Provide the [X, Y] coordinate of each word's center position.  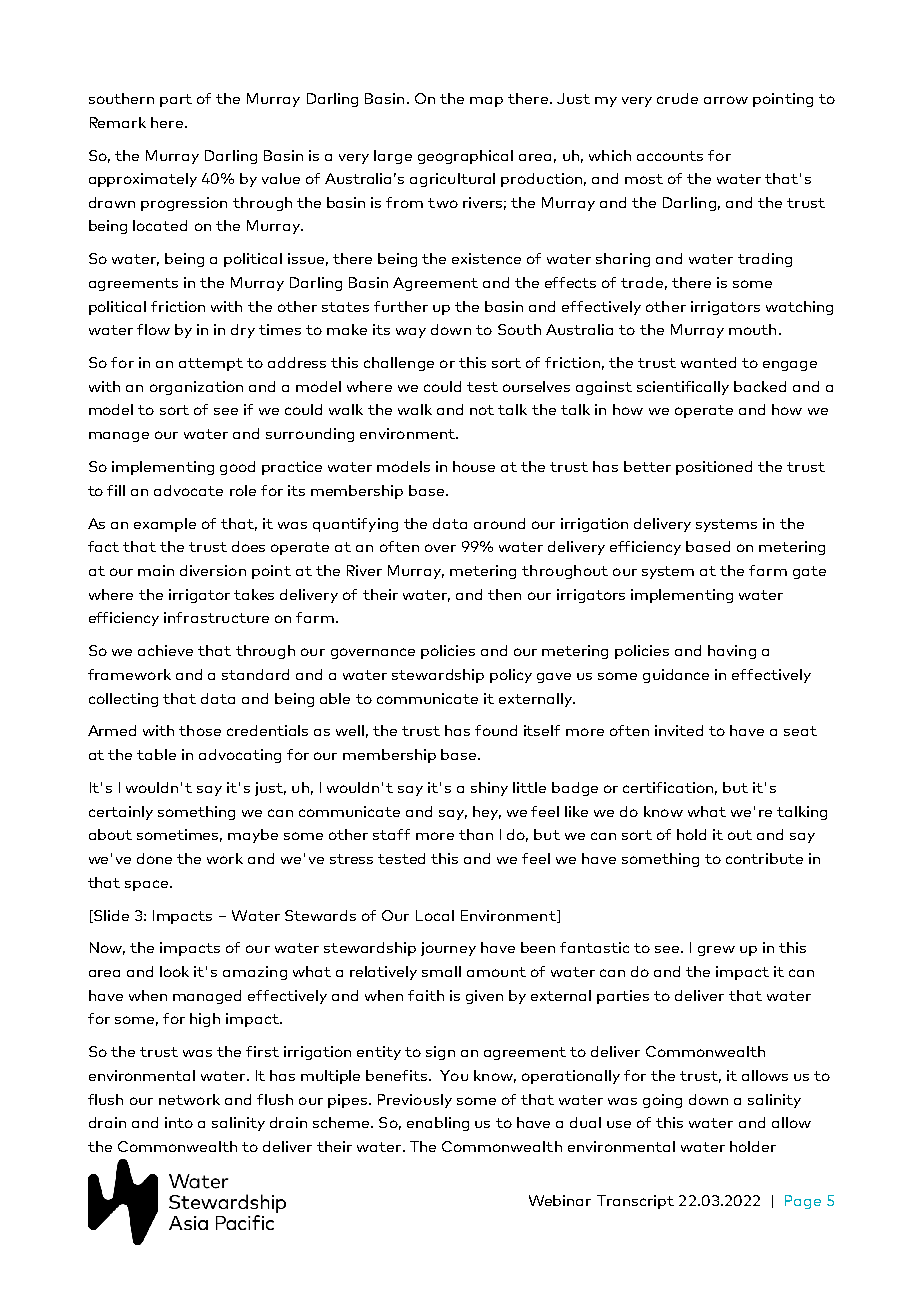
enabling [438, 1124]
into [179, 1122]
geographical [465, 157]
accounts [670, 156]
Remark [118, 122]
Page [803, 1202]
